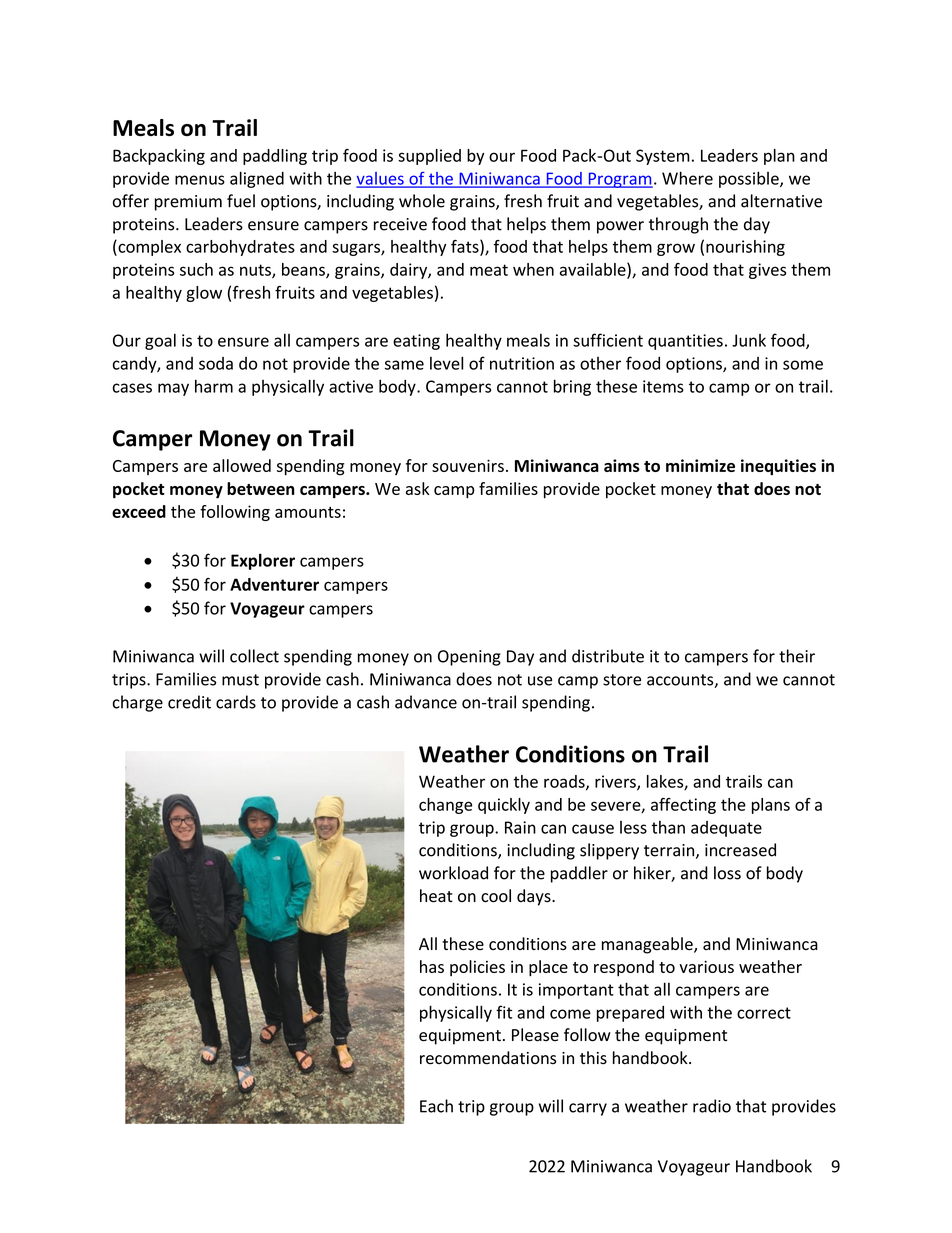 The height and width of the image is (1233, 952). I want to click on radio, so click(712, 1106).
